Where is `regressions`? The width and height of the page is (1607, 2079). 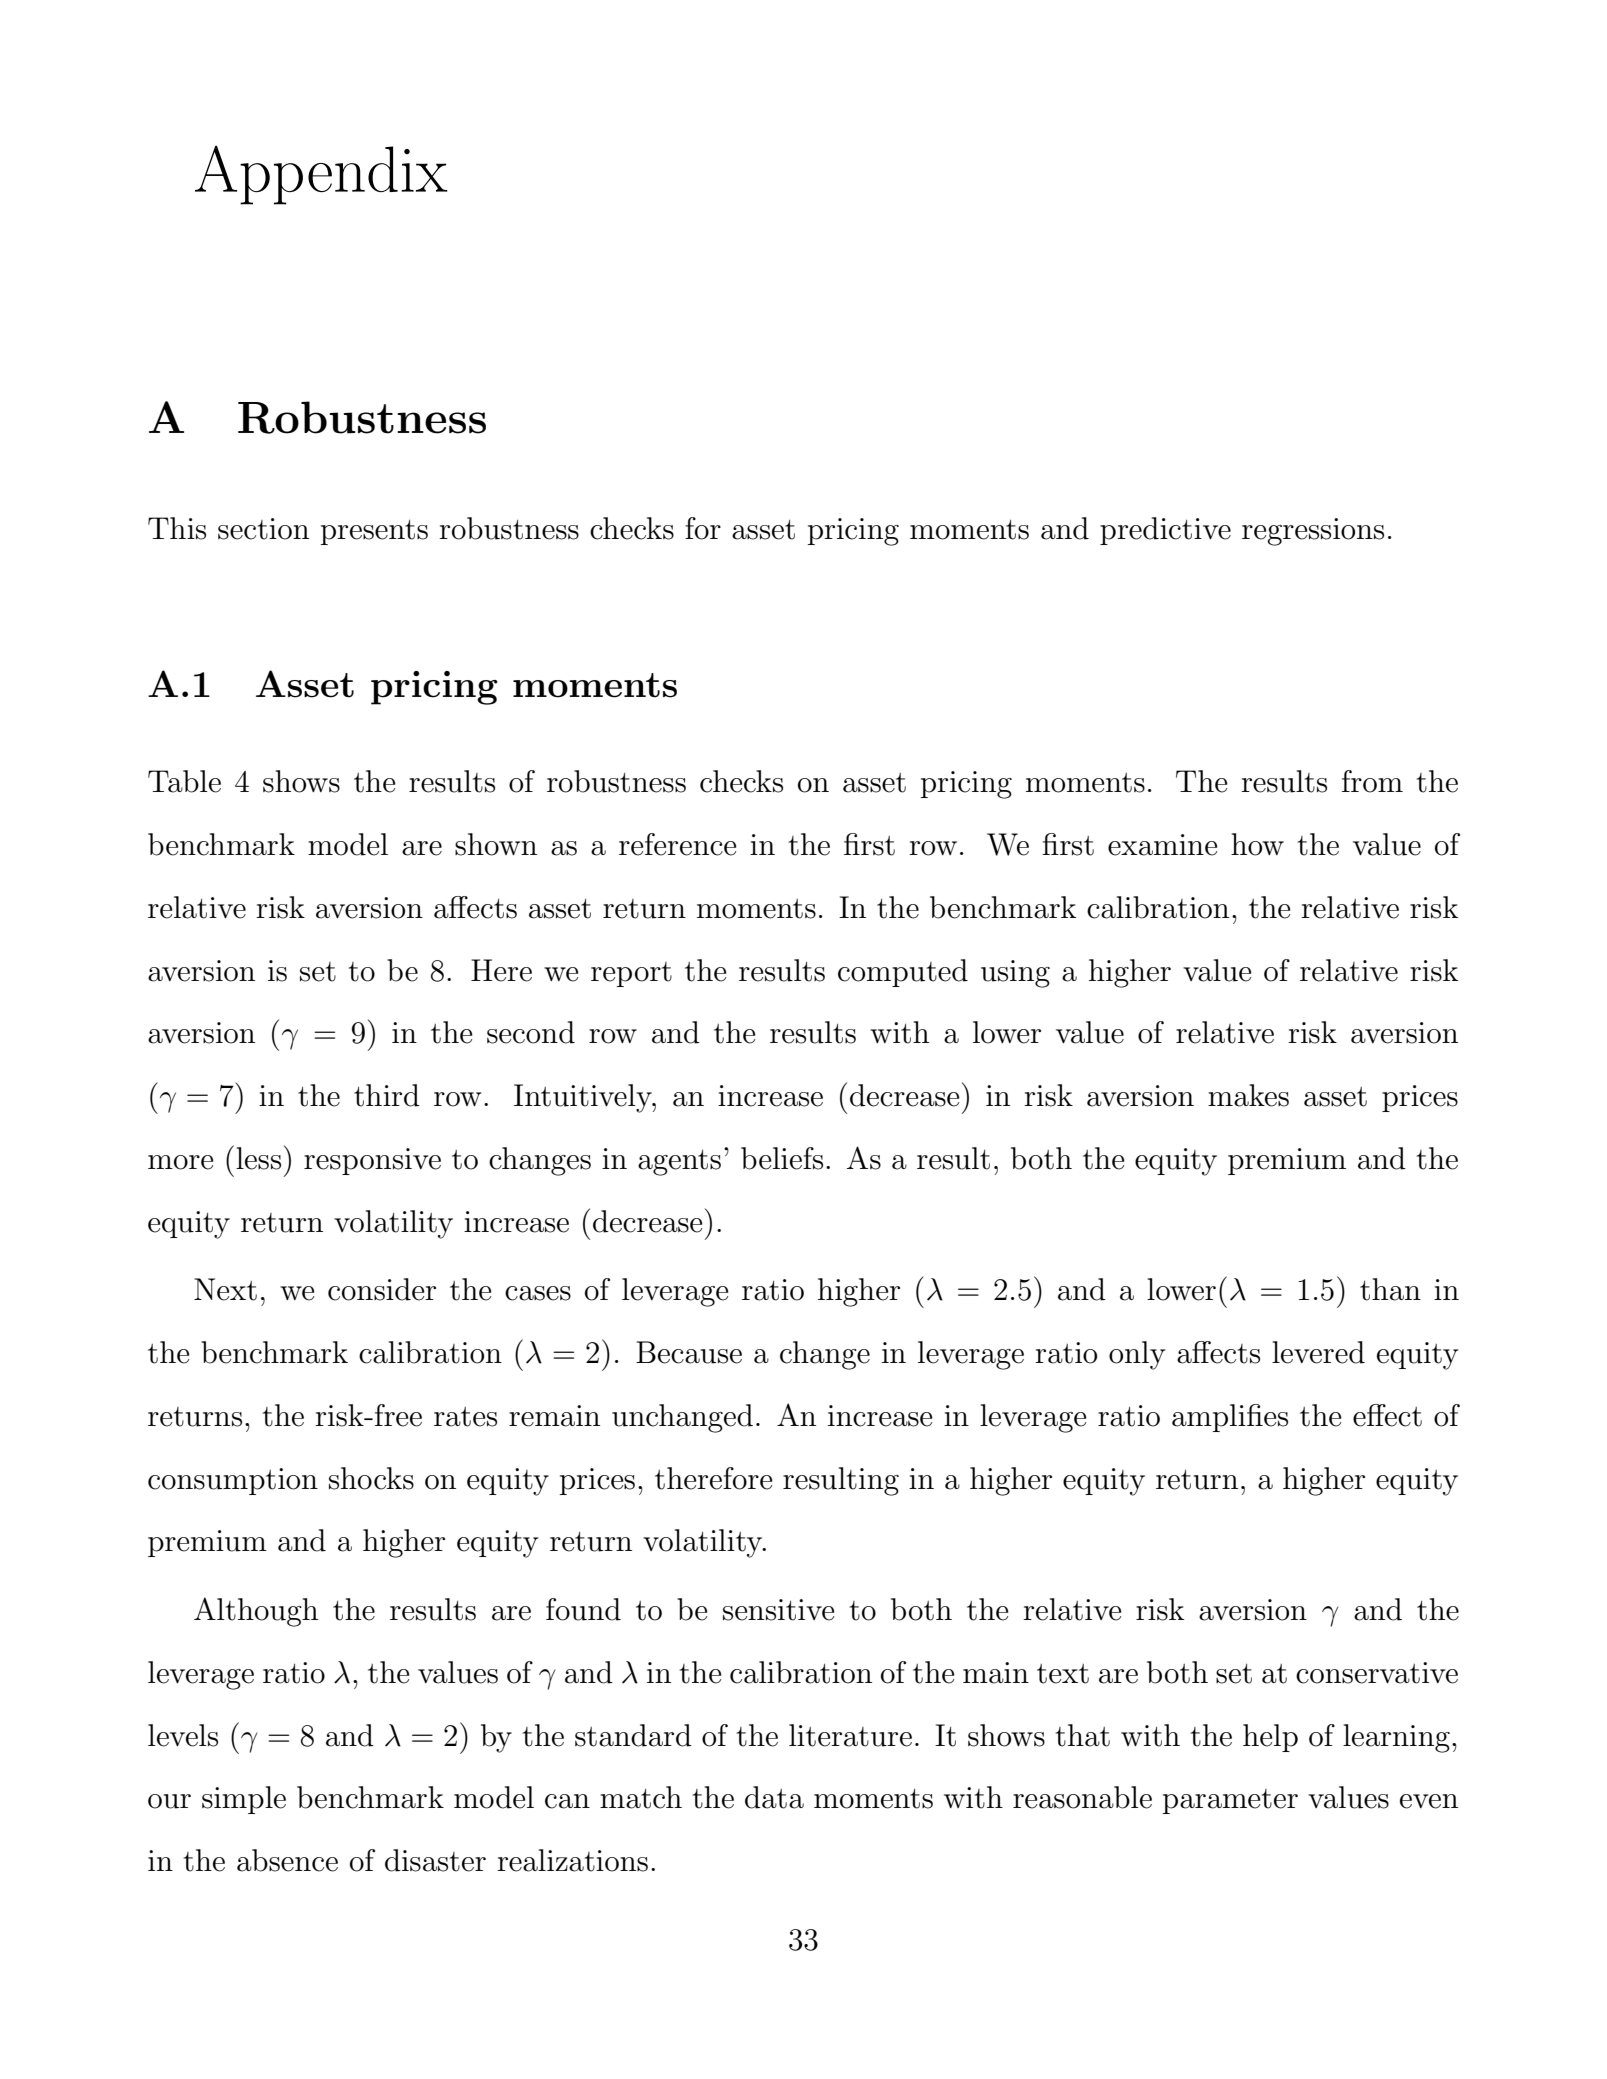 regressions is located at coordinates (1313, 532).
